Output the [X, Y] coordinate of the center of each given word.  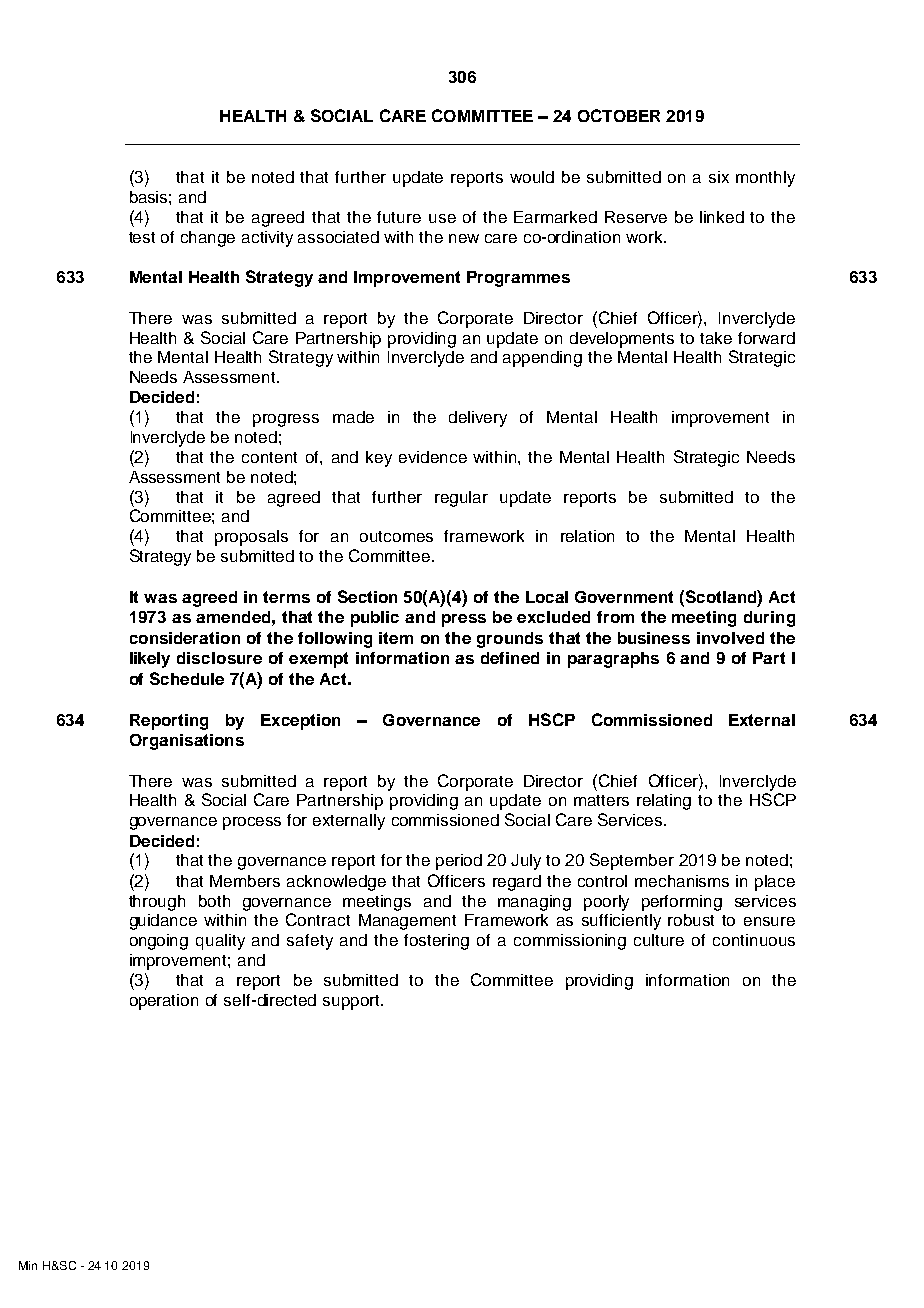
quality [220, 942]
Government [624, 597]
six [719, 177]
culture [659, 940]
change [208, 239]
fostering [436, 942]
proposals [251, 538]
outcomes [396, 536]
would [532, 177]
